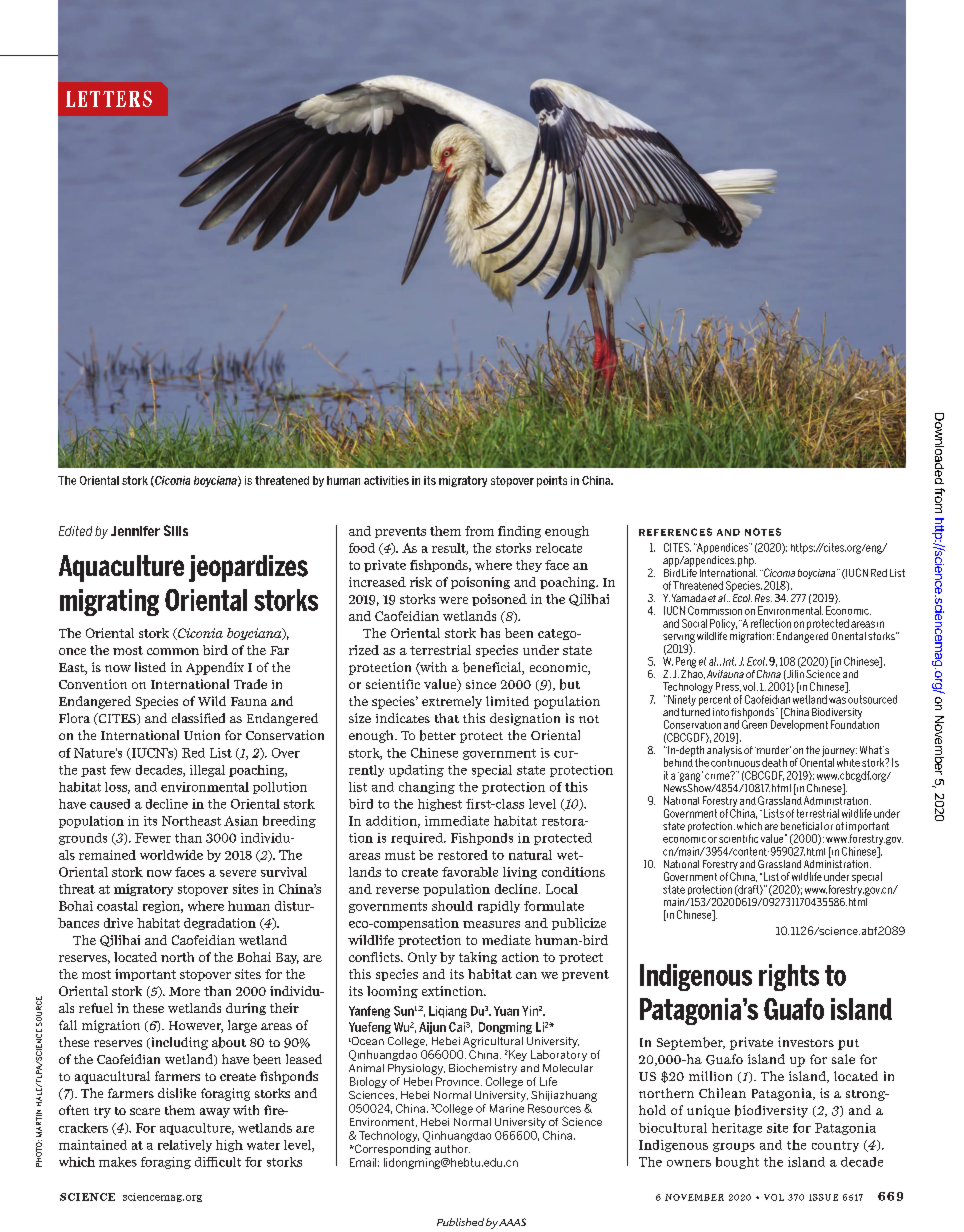 The height and width of the page is (1232, 964). Describe the element at coordinates (452, 1149) in the page. I see `author` at that location.
